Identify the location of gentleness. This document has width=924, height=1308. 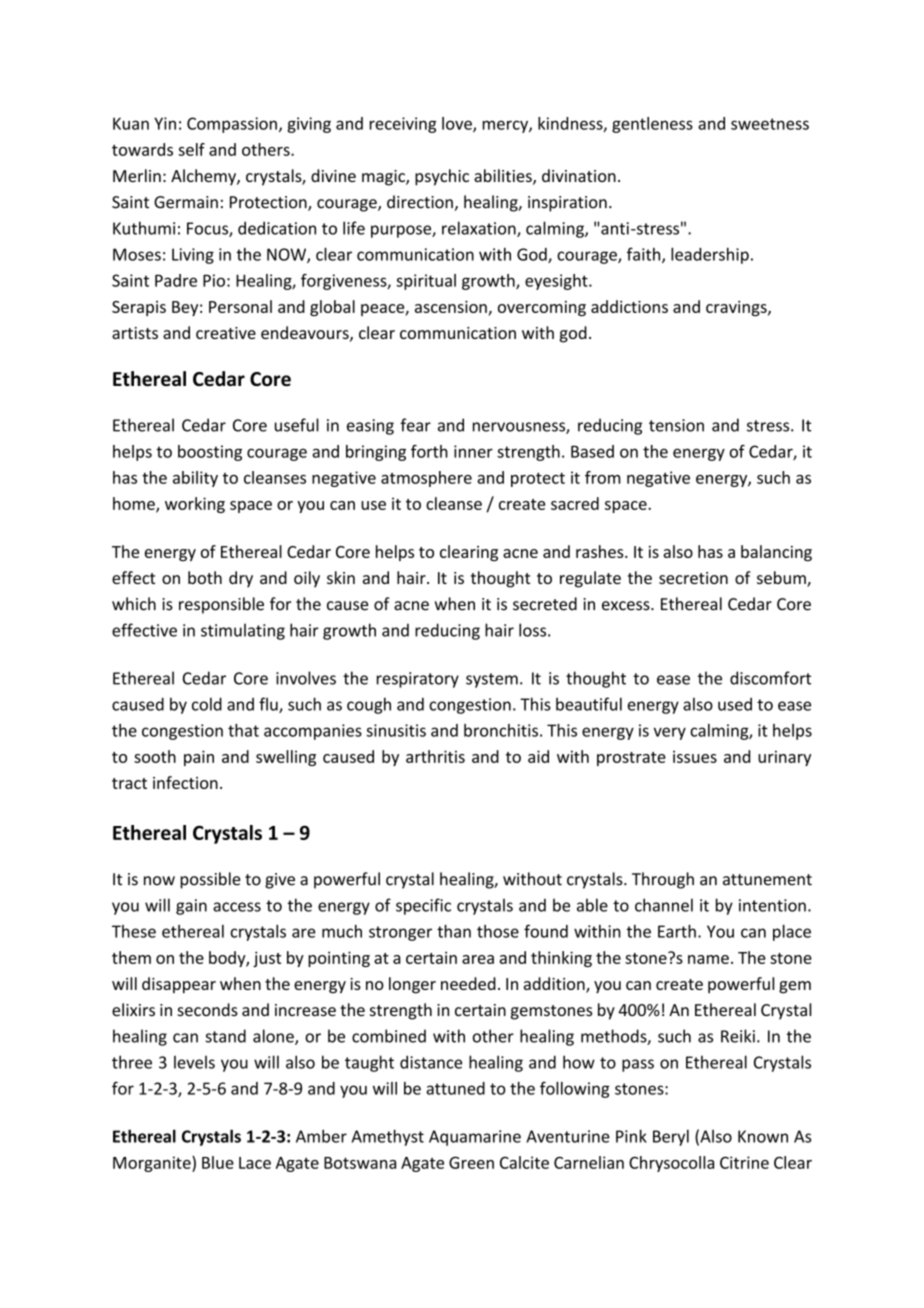
(652, 125).
